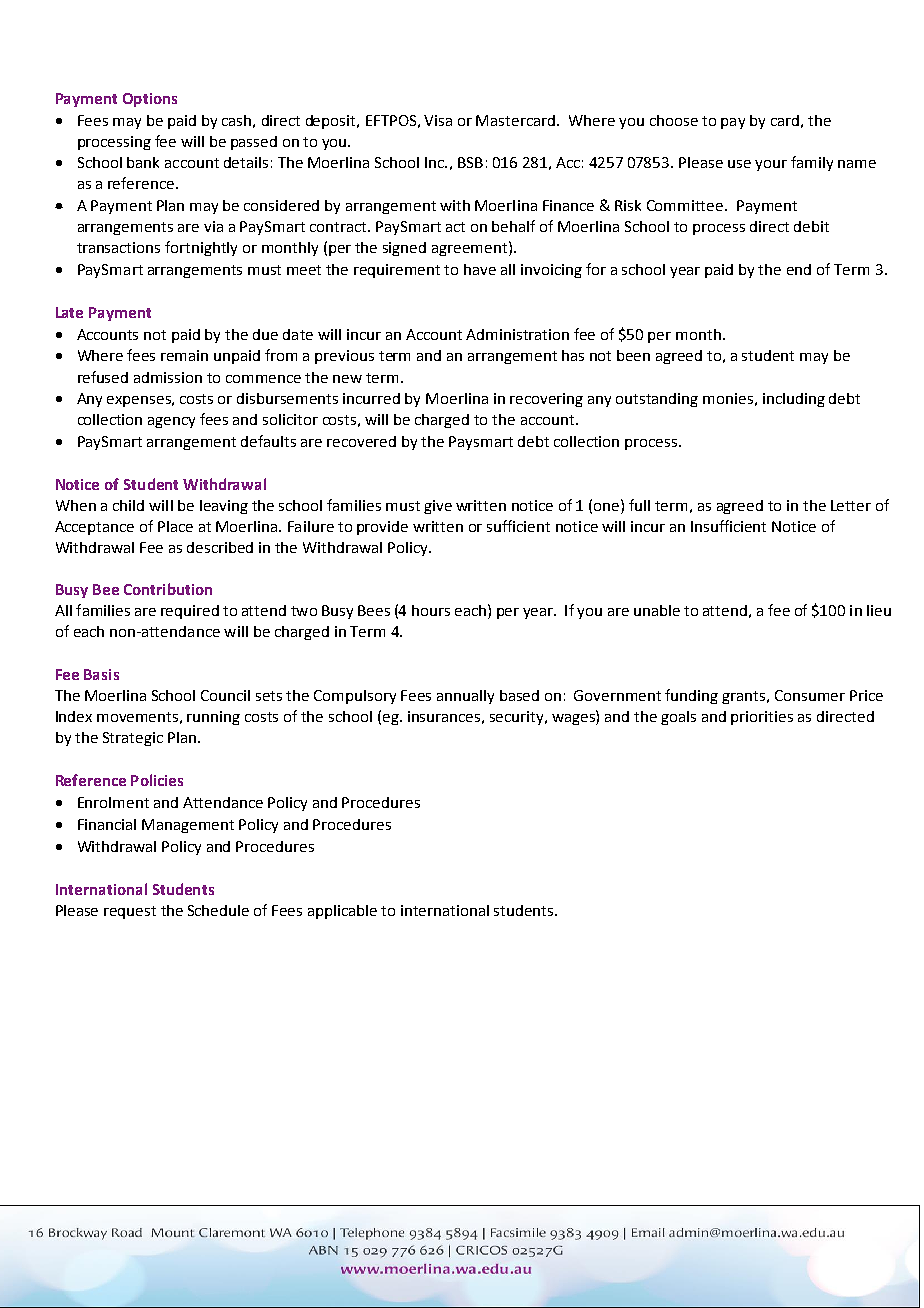 The image size is (924, 1308). What do you see at coordinates (128, 505) in the image?
I see `child` at bounding box center [128, 505].
